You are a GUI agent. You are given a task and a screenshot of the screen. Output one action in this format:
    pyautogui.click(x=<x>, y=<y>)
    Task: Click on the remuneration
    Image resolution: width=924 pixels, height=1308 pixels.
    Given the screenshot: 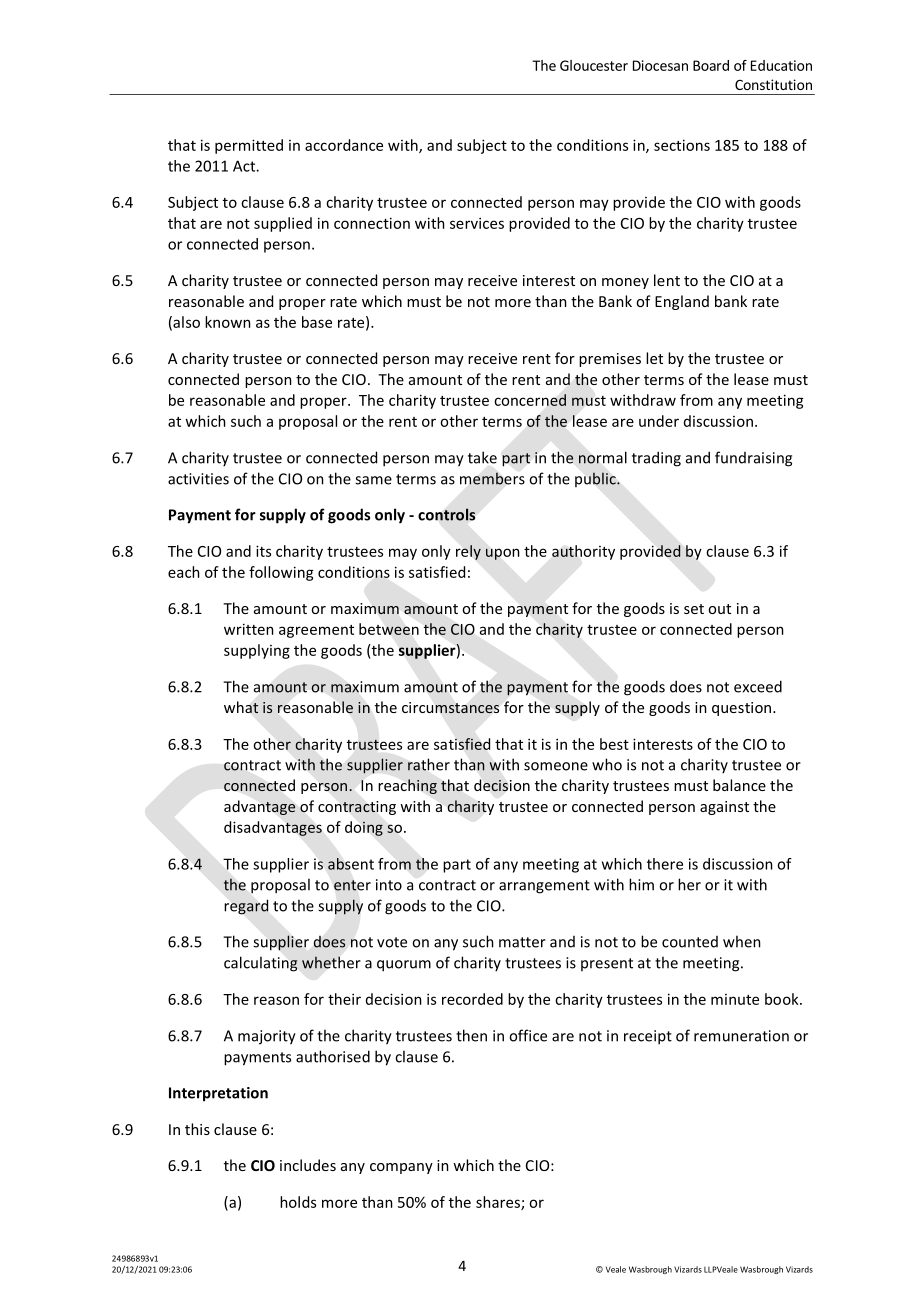 What is the action you would take?
    pyautogui.click(x=741, y=1036)
